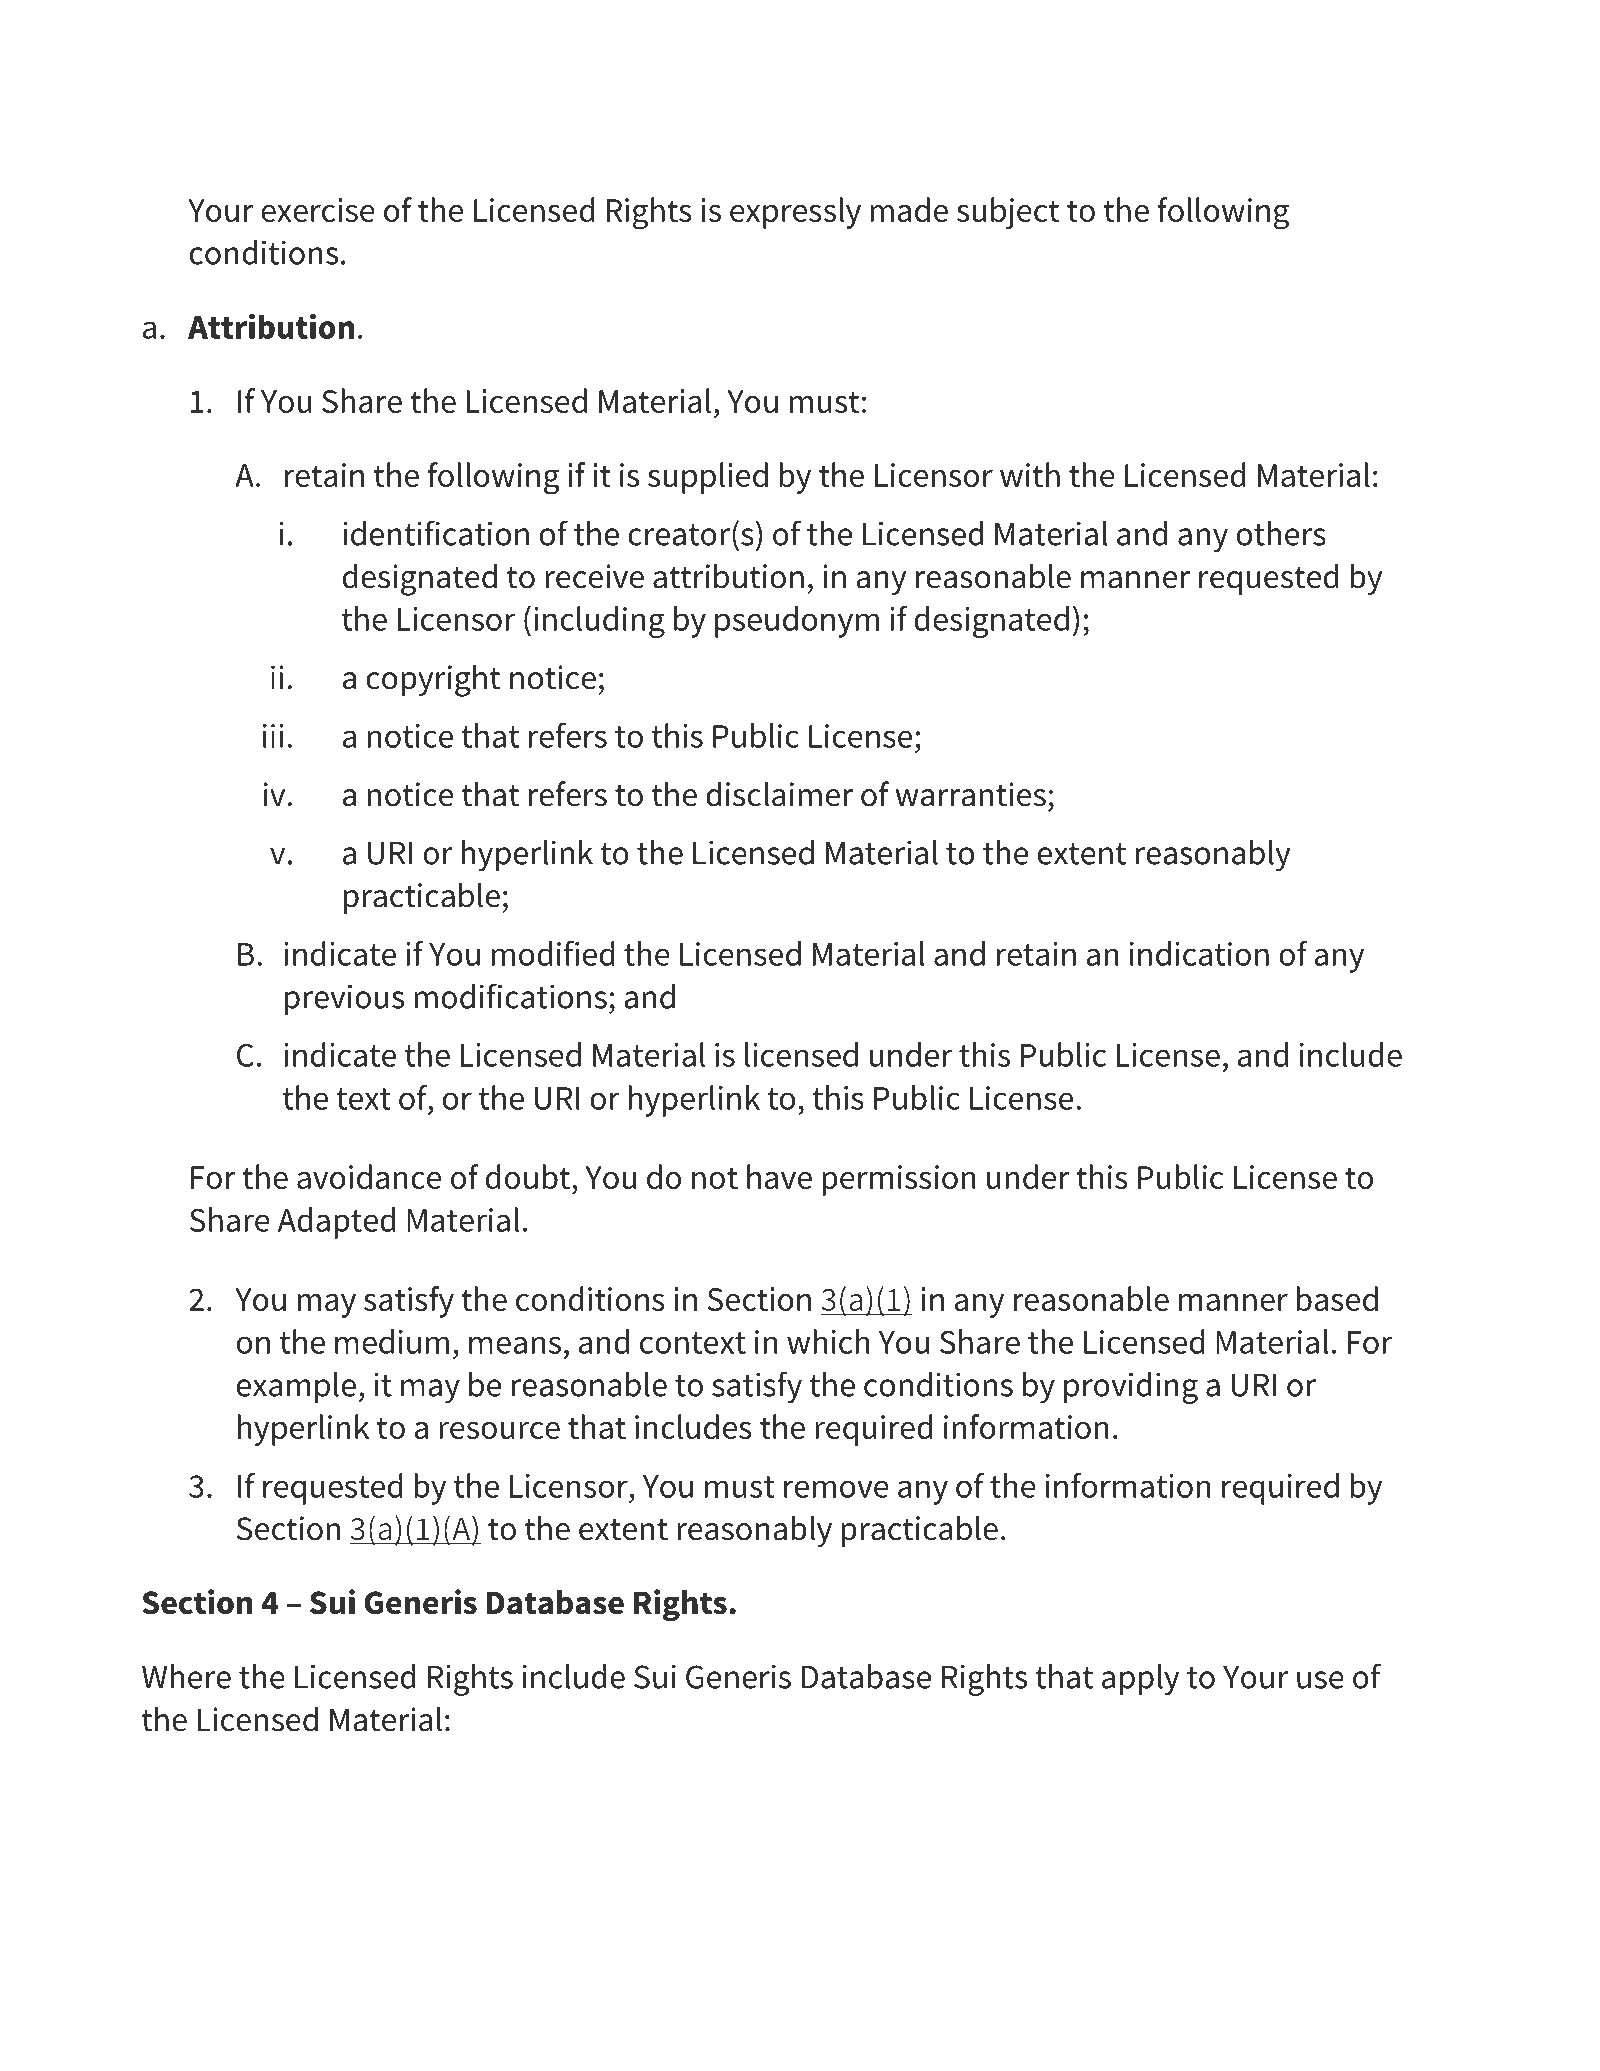  What do you see at coordinates (186, 1676) in the page?
I see `Where` at bounding box center [186, 1676].
